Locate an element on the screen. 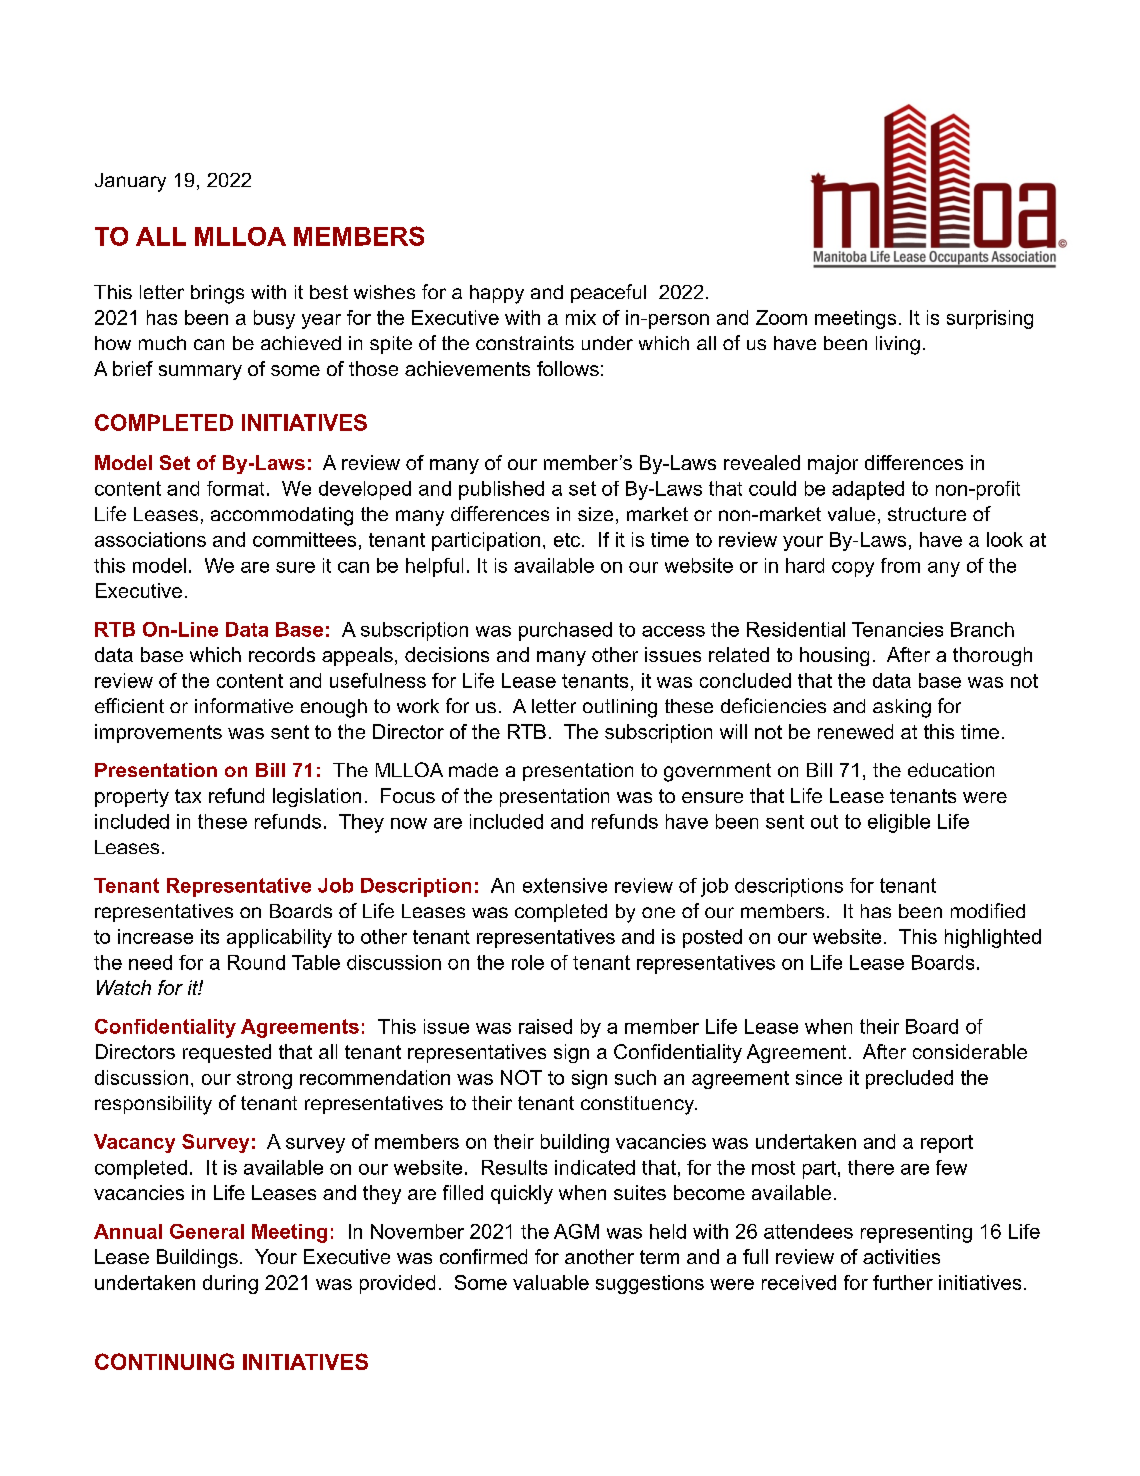 This screenshot has width=1140, height=1476. further is located at coordinates (903, 1282).
